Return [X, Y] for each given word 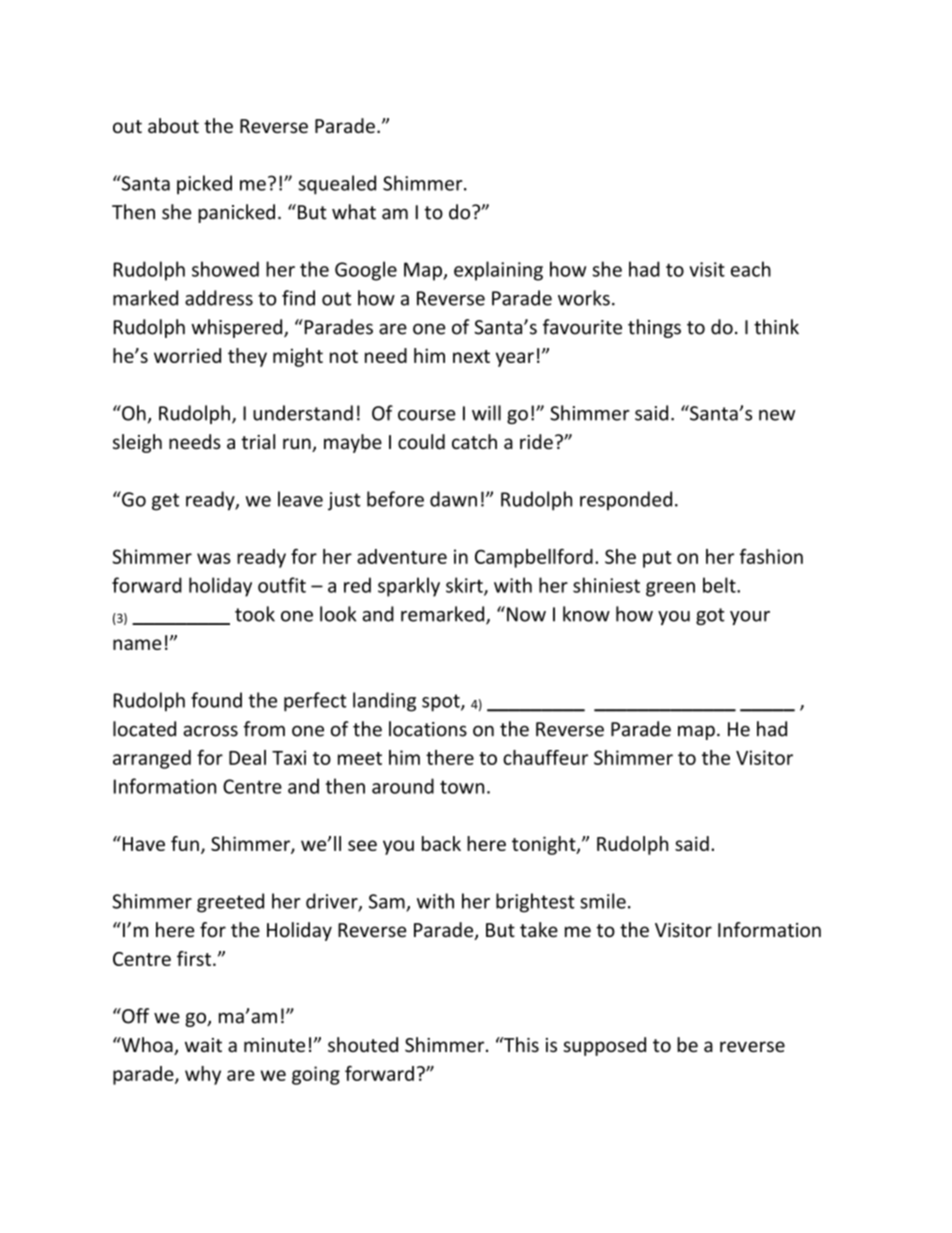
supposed [604, 1046]
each [751, 269]
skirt [465, 586]
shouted [363, 1044]
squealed [337, 185]
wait [203, 1045]
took [255, 614]
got [710, 616]
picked [204, 185]
